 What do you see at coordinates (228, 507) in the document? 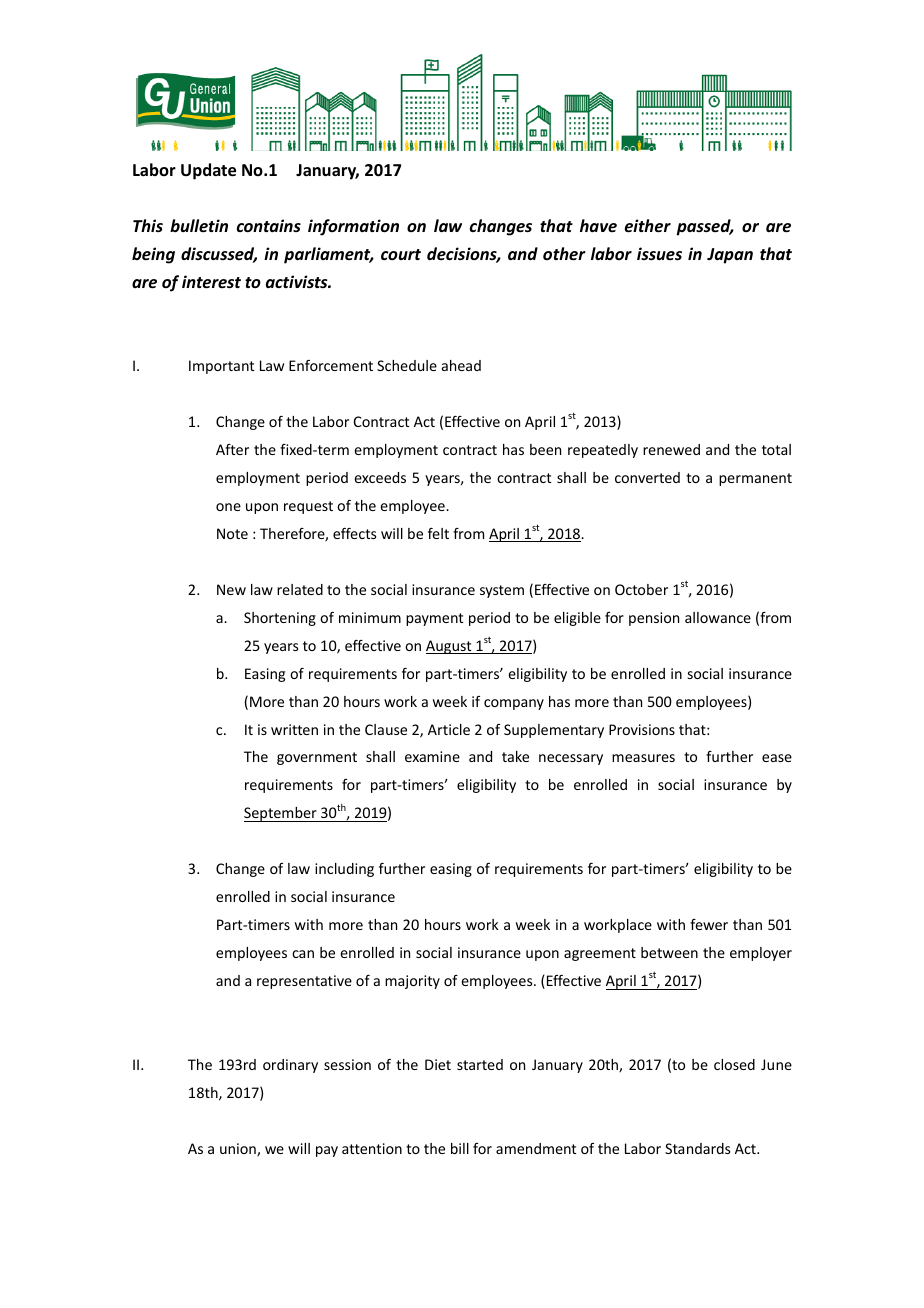
I see `one` at bounding box center [228, 507].
